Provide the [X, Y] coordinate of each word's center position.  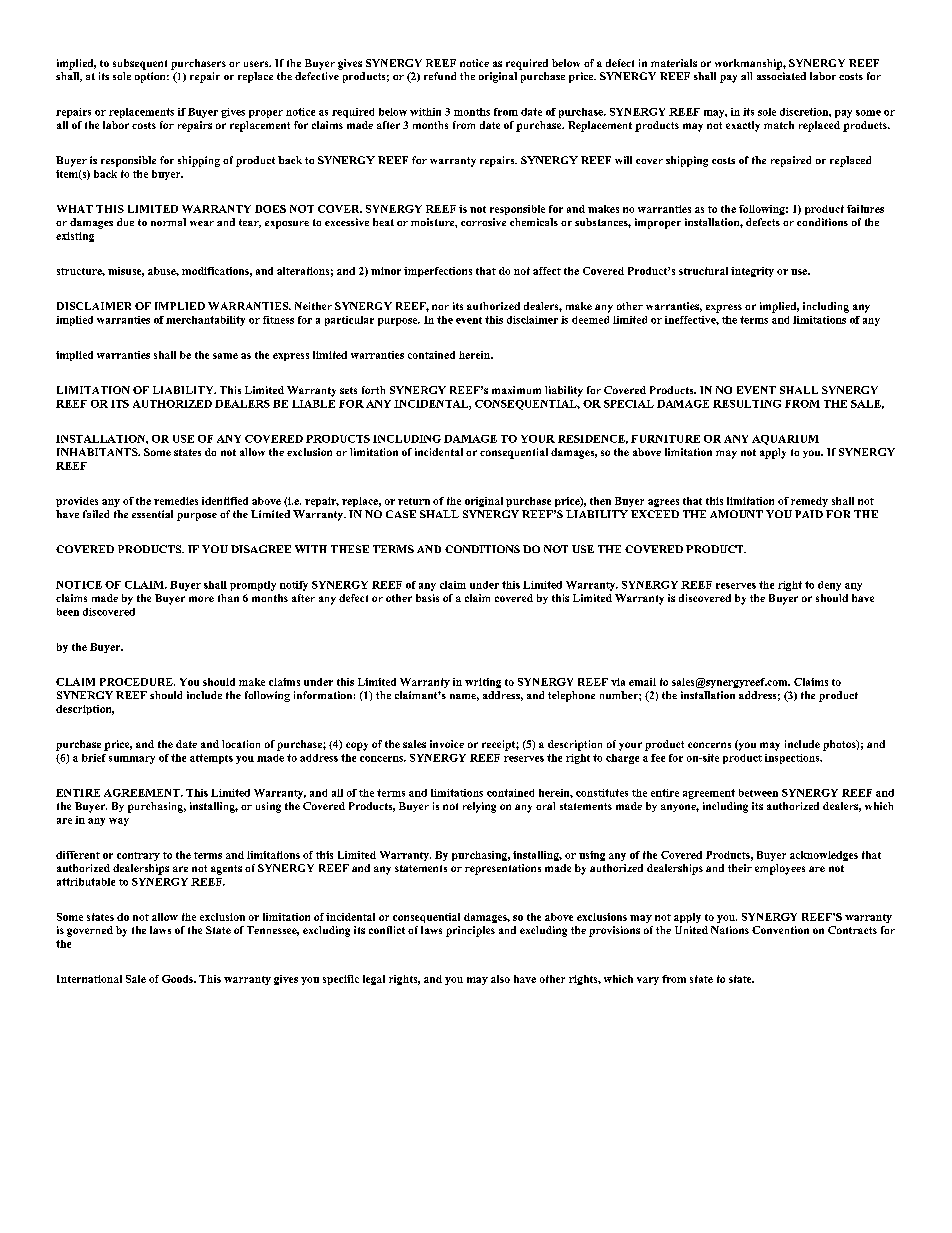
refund [440, 76]
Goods [178, 979]
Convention [780, 930]
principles [470, 931]
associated [781, 76]
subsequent [140, 64]
